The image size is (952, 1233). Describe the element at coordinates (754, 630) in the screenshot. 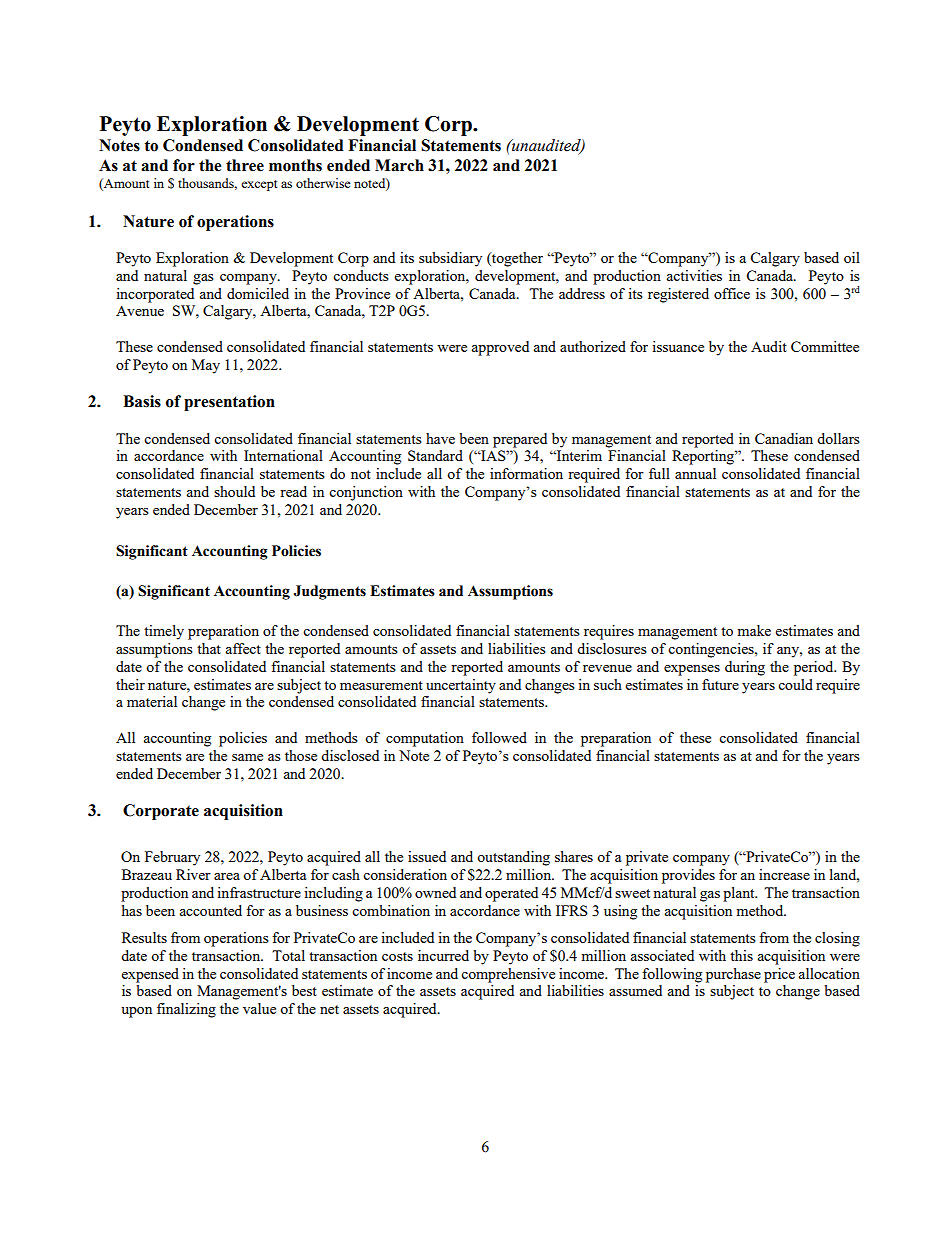

I see `make` at that location.
